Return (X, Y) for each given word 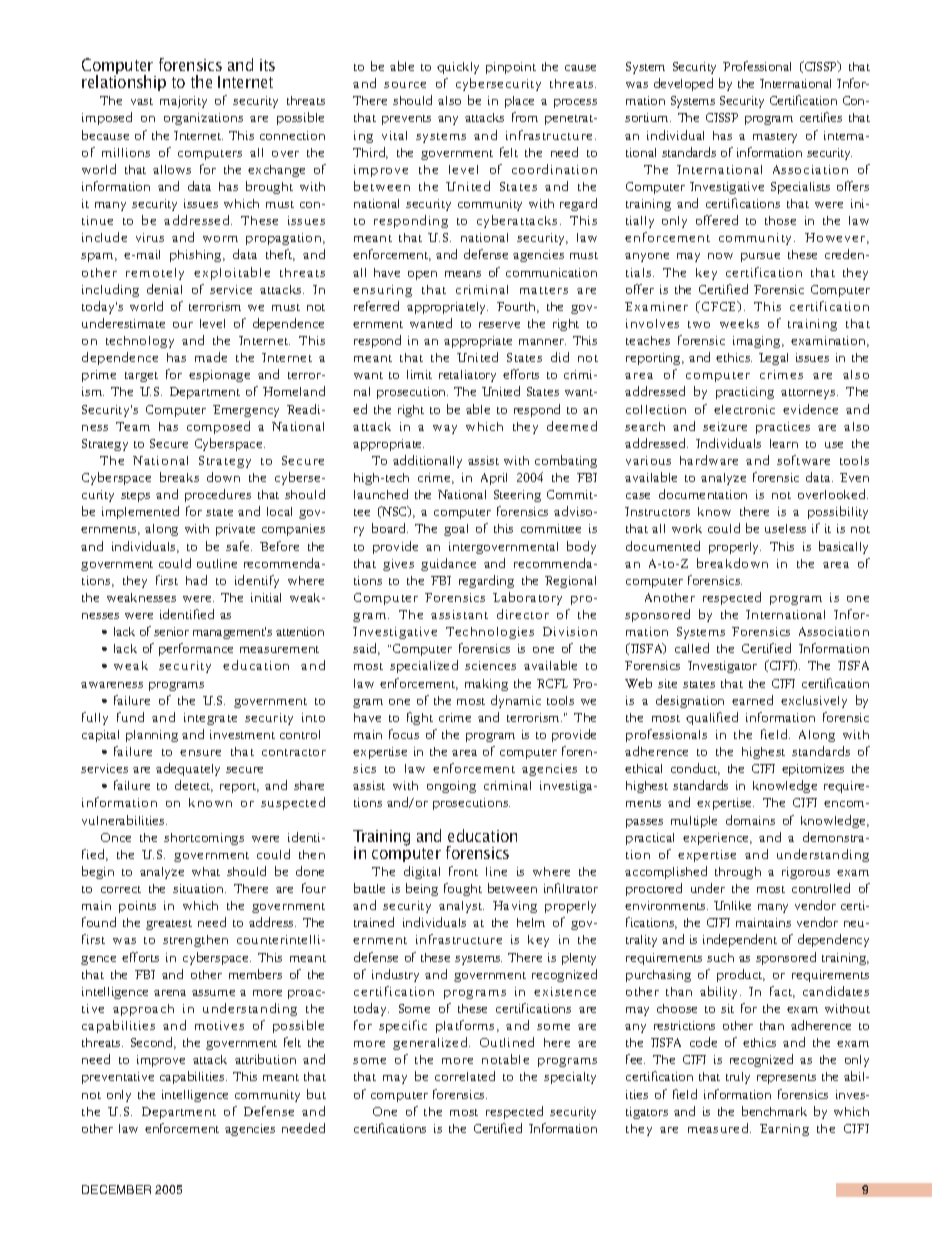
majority (183, 102)
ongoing (451, 787)
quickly (458, 68)
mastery (775, 138)
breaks (179, 477)
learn (784, 443)
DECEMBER (116, 1189)
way (445, 429)
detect (194, 786)
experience (717, 839)
